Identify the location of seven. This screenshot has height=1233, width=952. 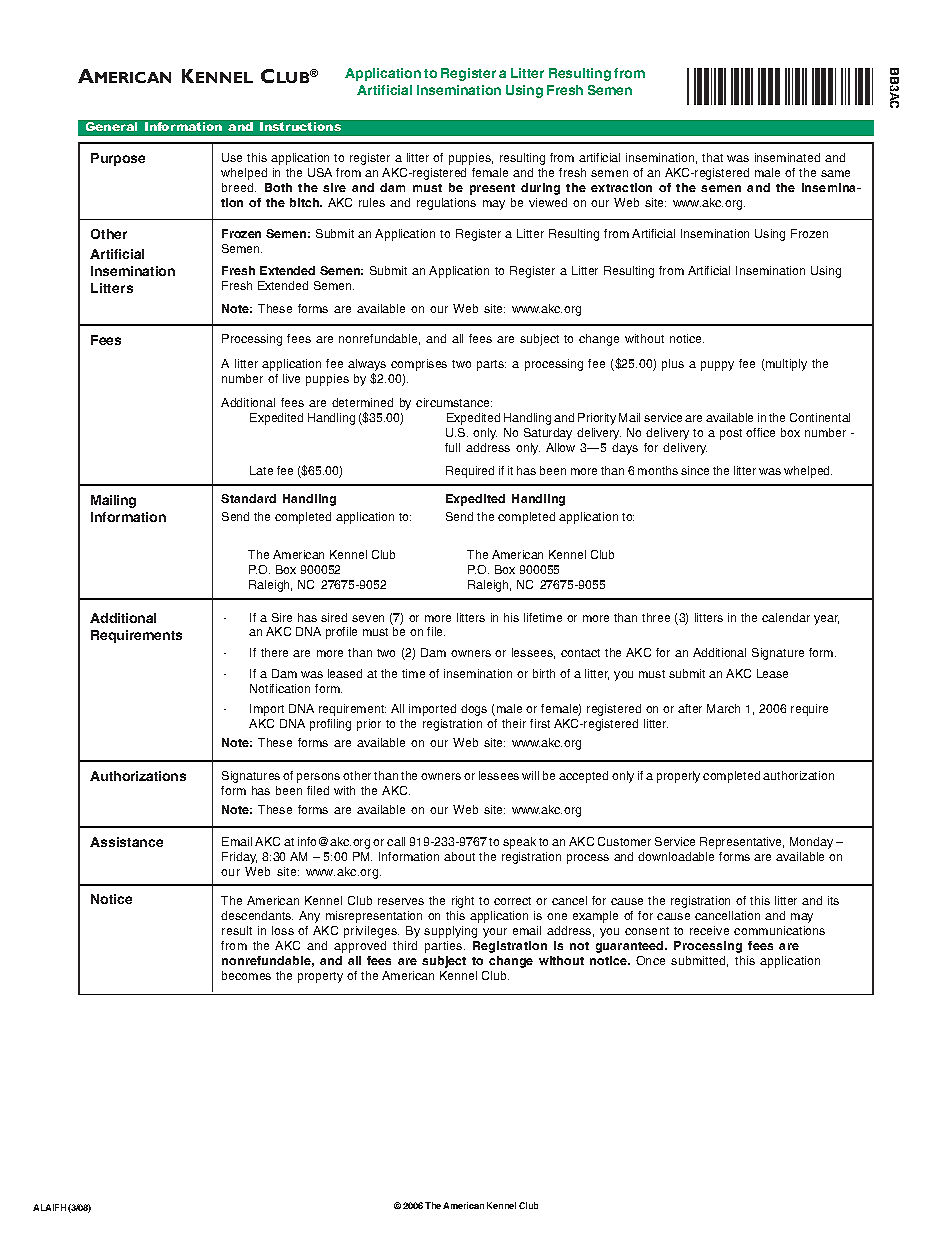
(368, 618).
